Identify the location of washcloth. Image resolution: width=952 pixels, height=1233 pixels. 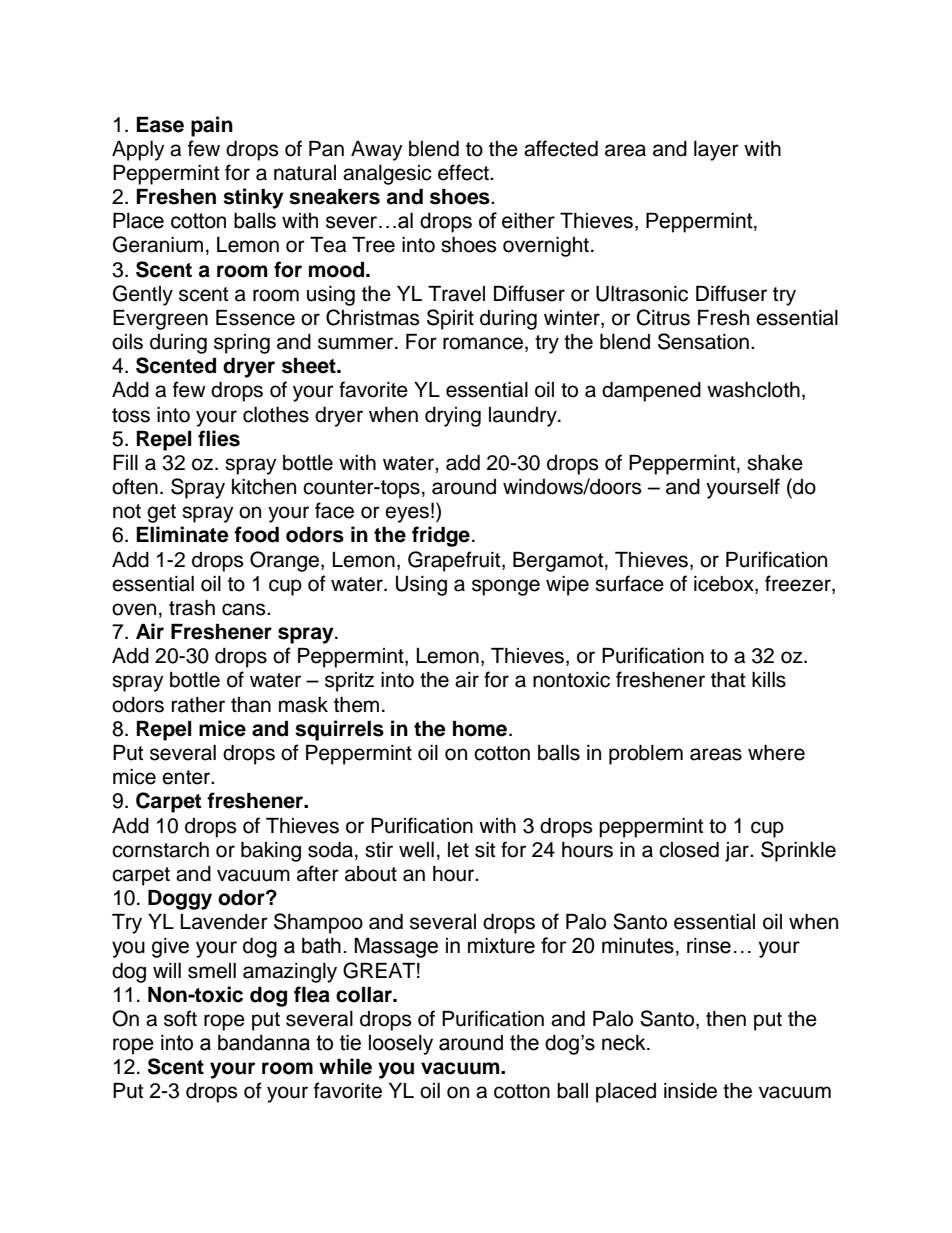
(753, 390).
